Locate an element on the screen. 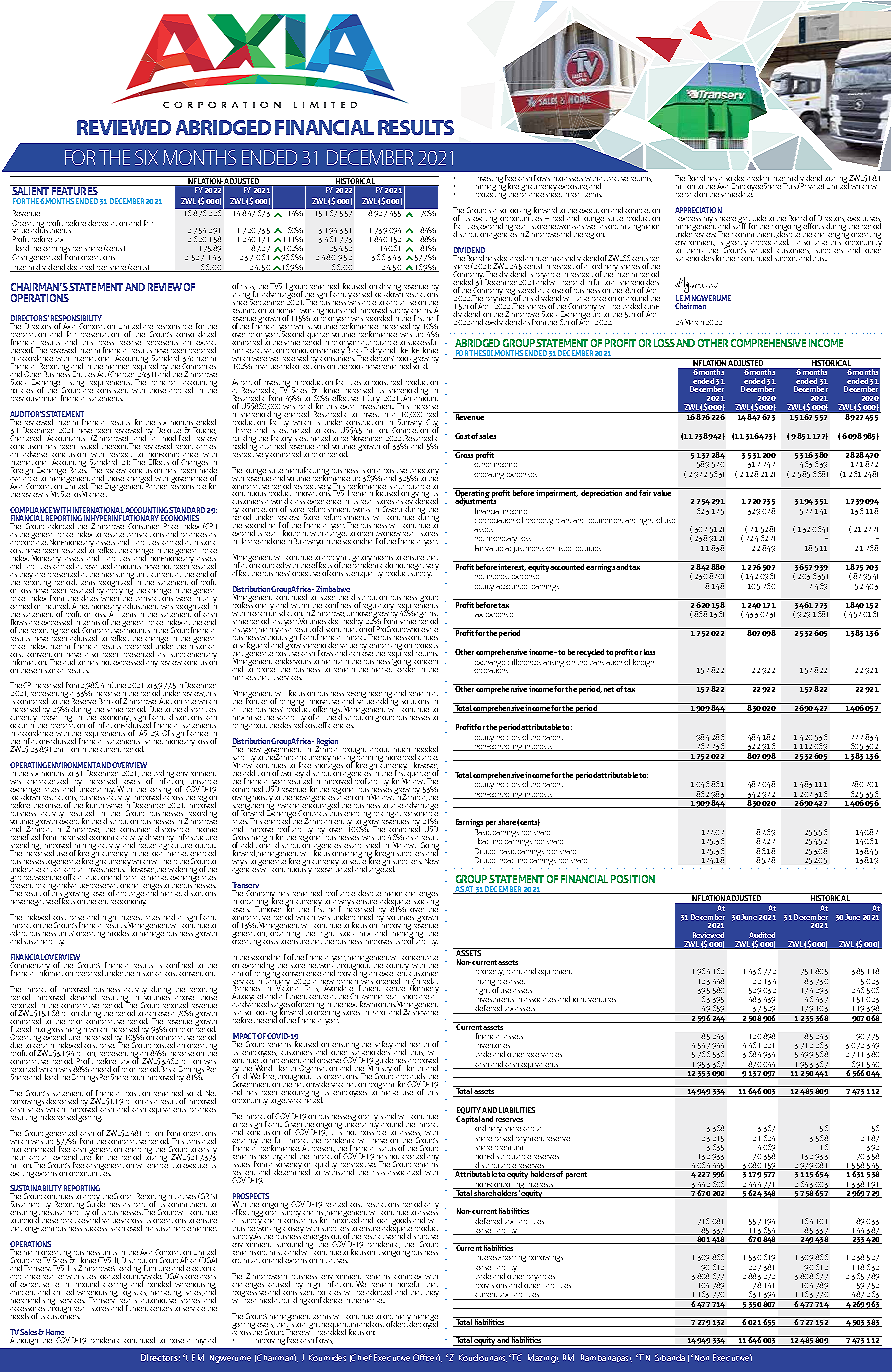  deployed is located at coordinates (423, 1324).
